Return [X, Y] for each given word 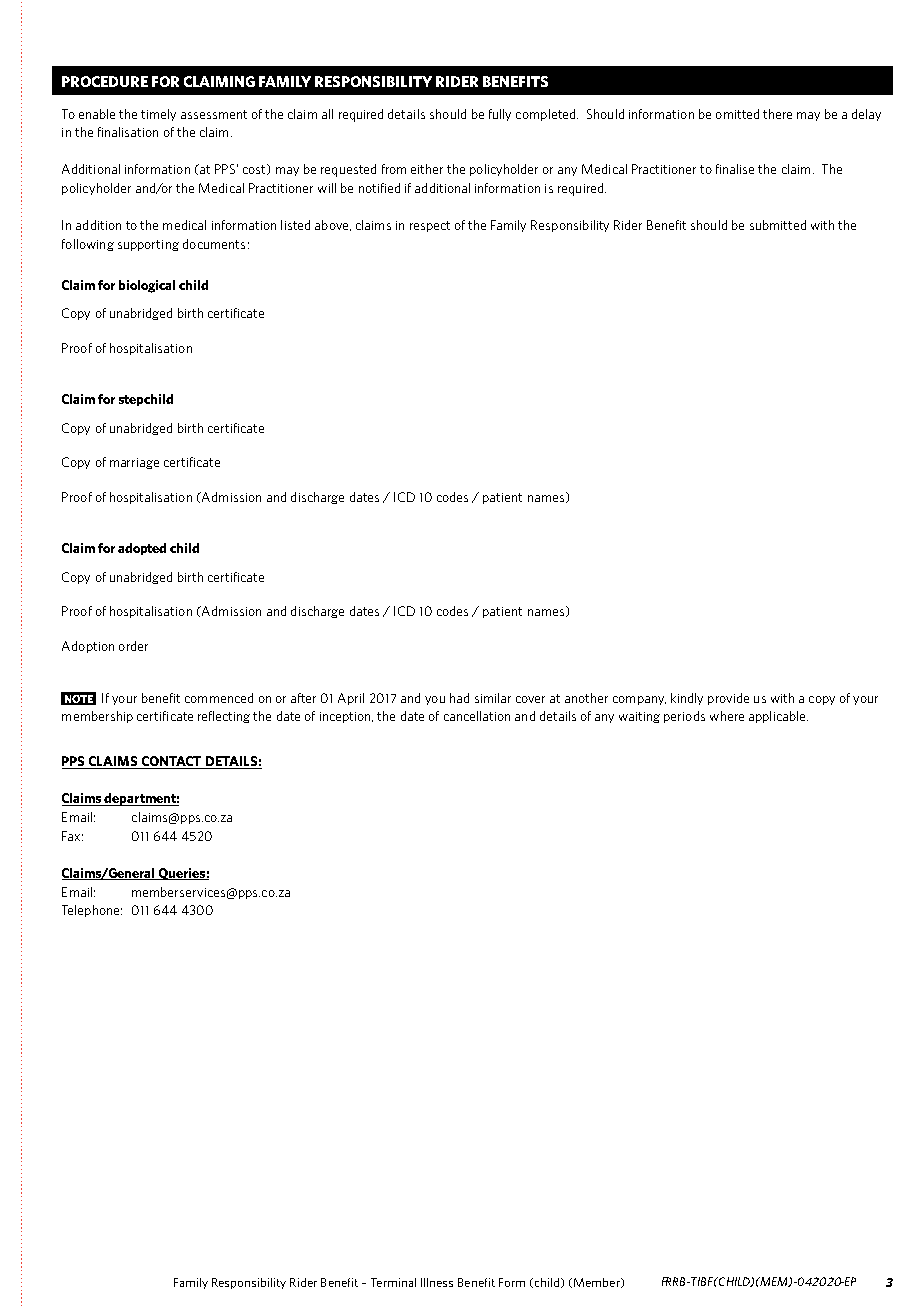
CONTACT [172, 762]
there [777, 114]
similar [493, 698]
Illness [437, 1282]
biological [147, 286]
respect [430, 226]
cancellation [477, 716]
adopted [142, 549]
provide [728, 699]
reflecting [224, 717]
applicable [778, 717]
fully [500, 115]
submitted [778, 225]
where [727, 716]
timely [158, 115]
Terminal [393, 1282]
